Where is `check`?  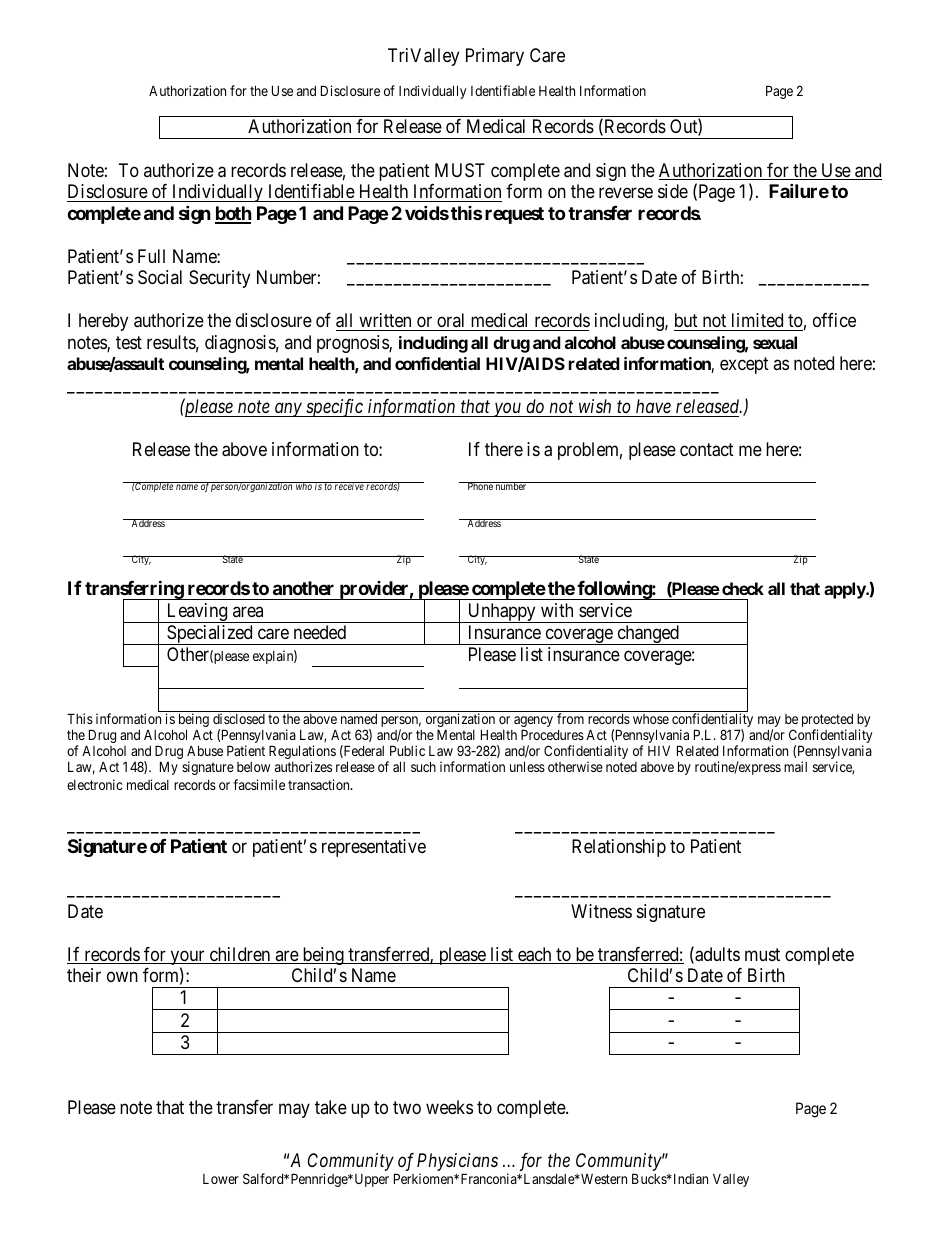
check is located at coordinates (743, 588).
